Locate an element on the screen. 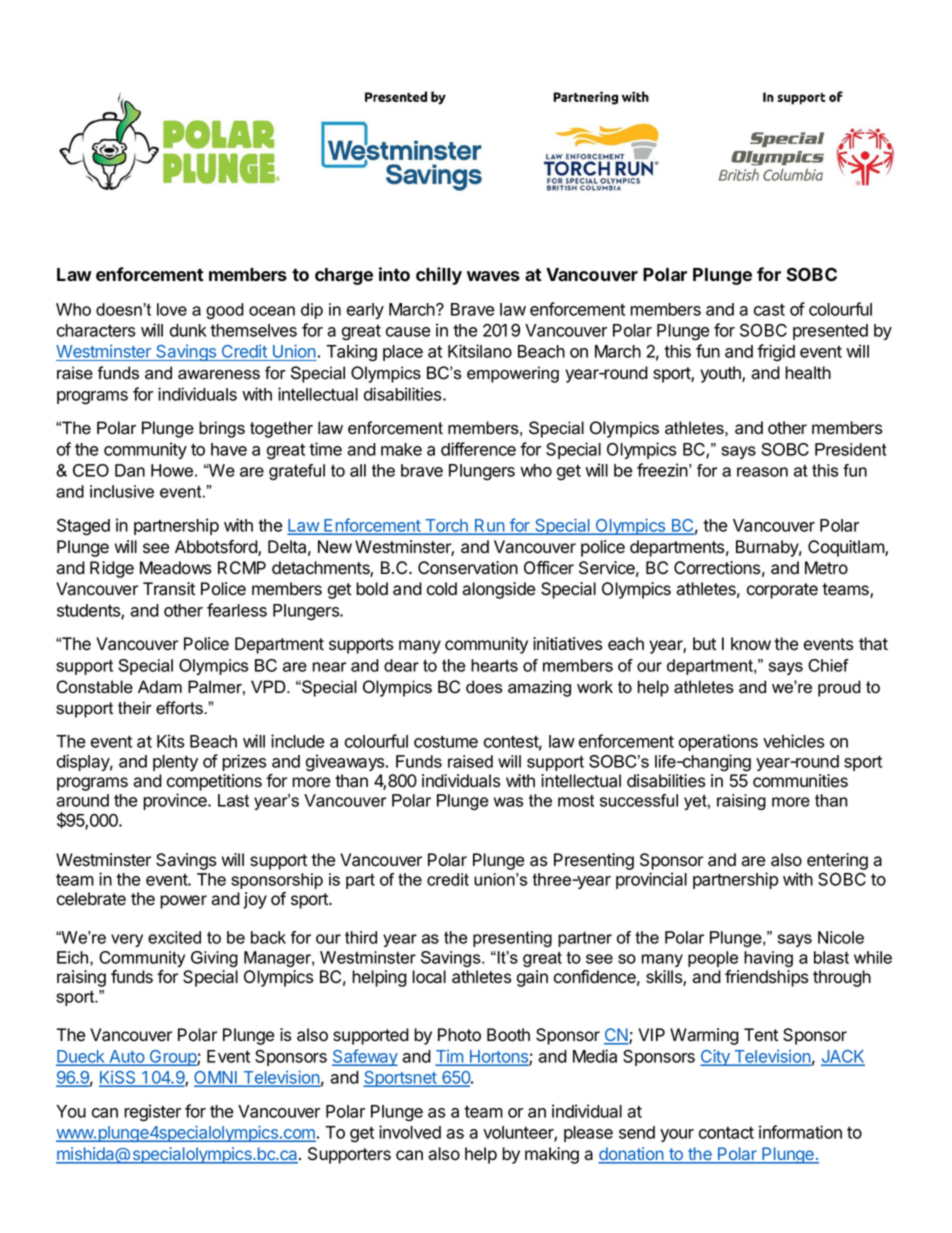  involved is located at coordinates (410, 1132).
